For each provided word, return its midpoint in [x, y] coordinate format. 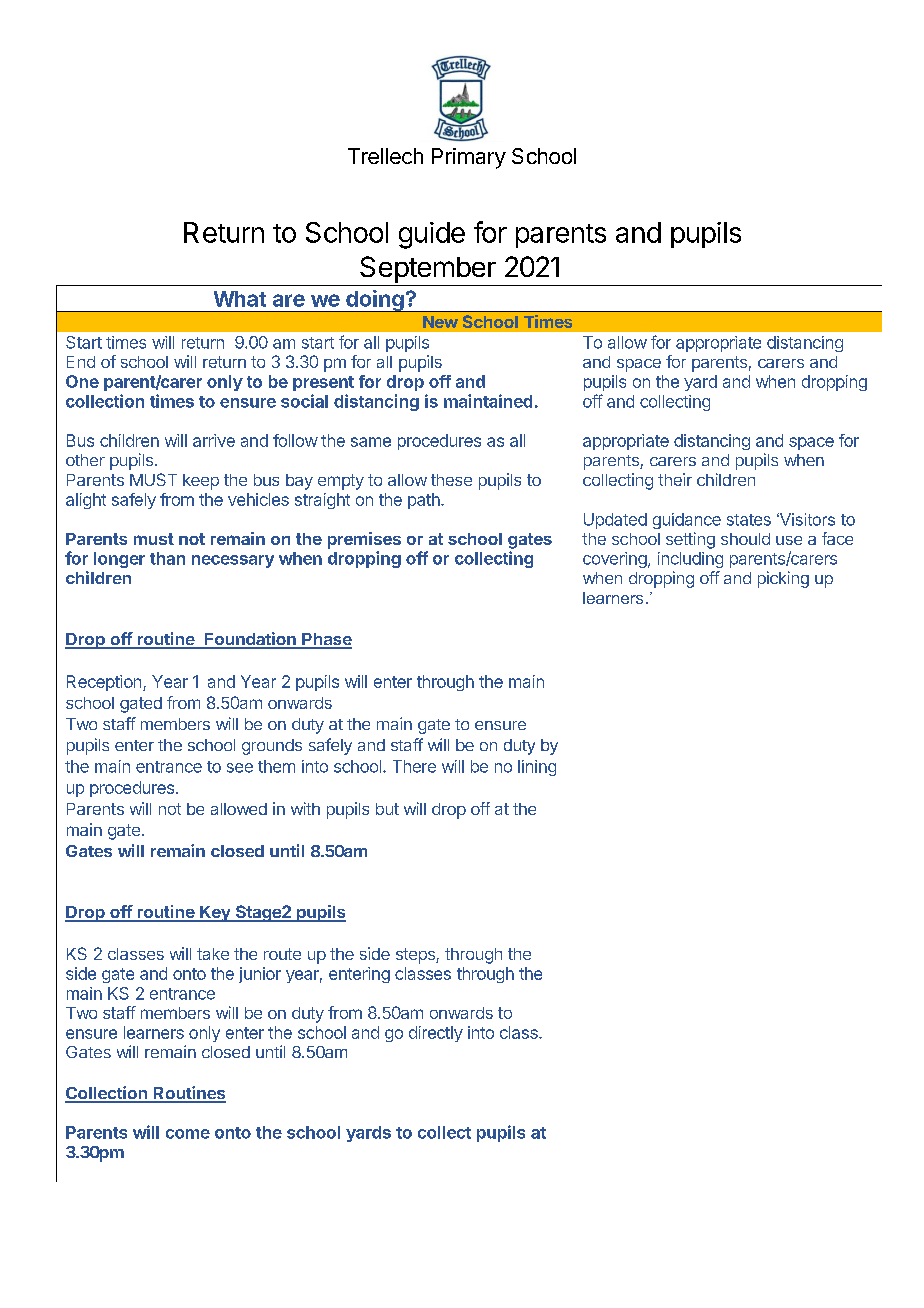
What [240, 299]
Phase [326, 640]
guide [432, 235]
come [188, 1134]
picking [783, 579]
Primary [469, 158]
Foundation [250, 640]
